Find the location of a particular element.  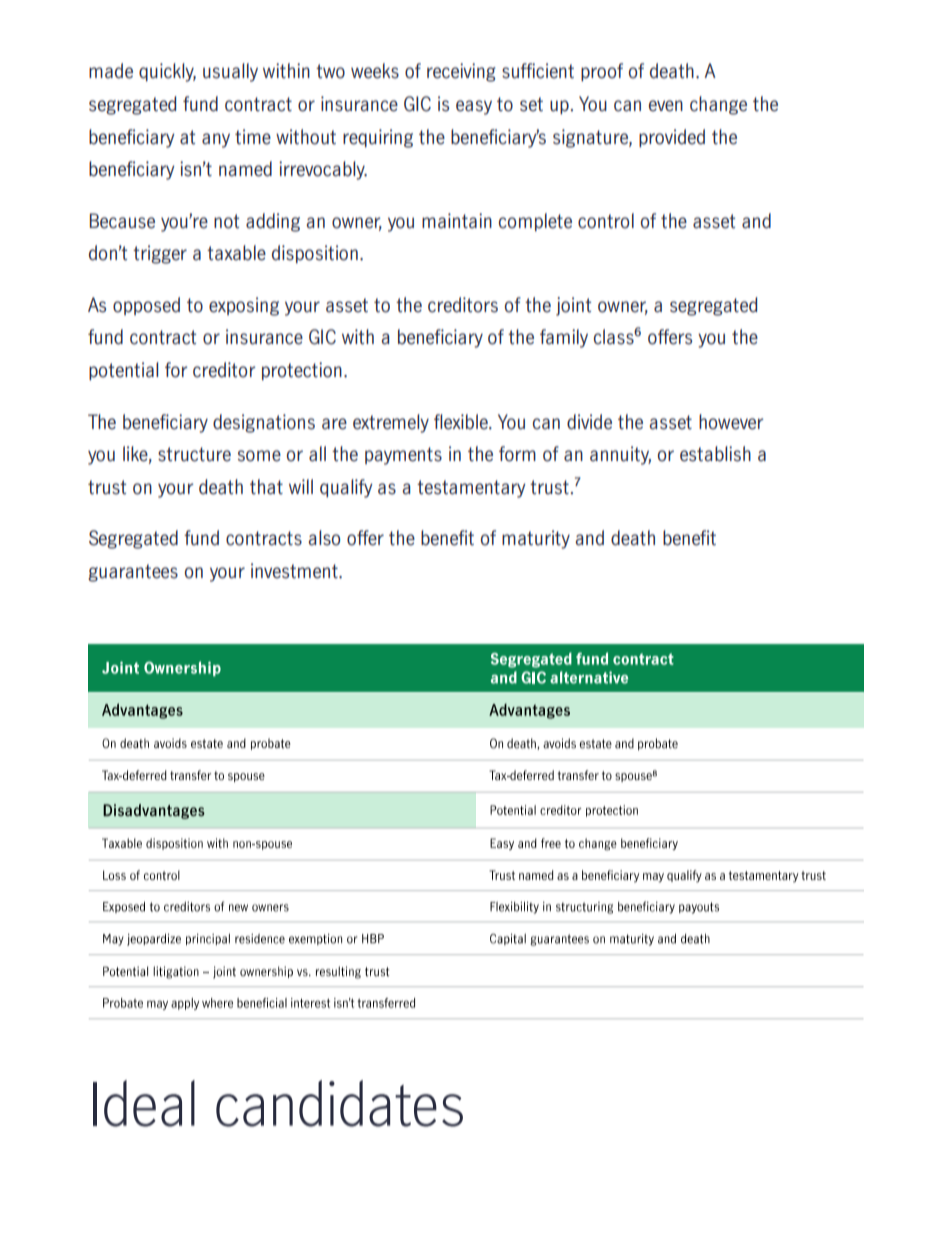

family is located at coordinates (564, 338).
